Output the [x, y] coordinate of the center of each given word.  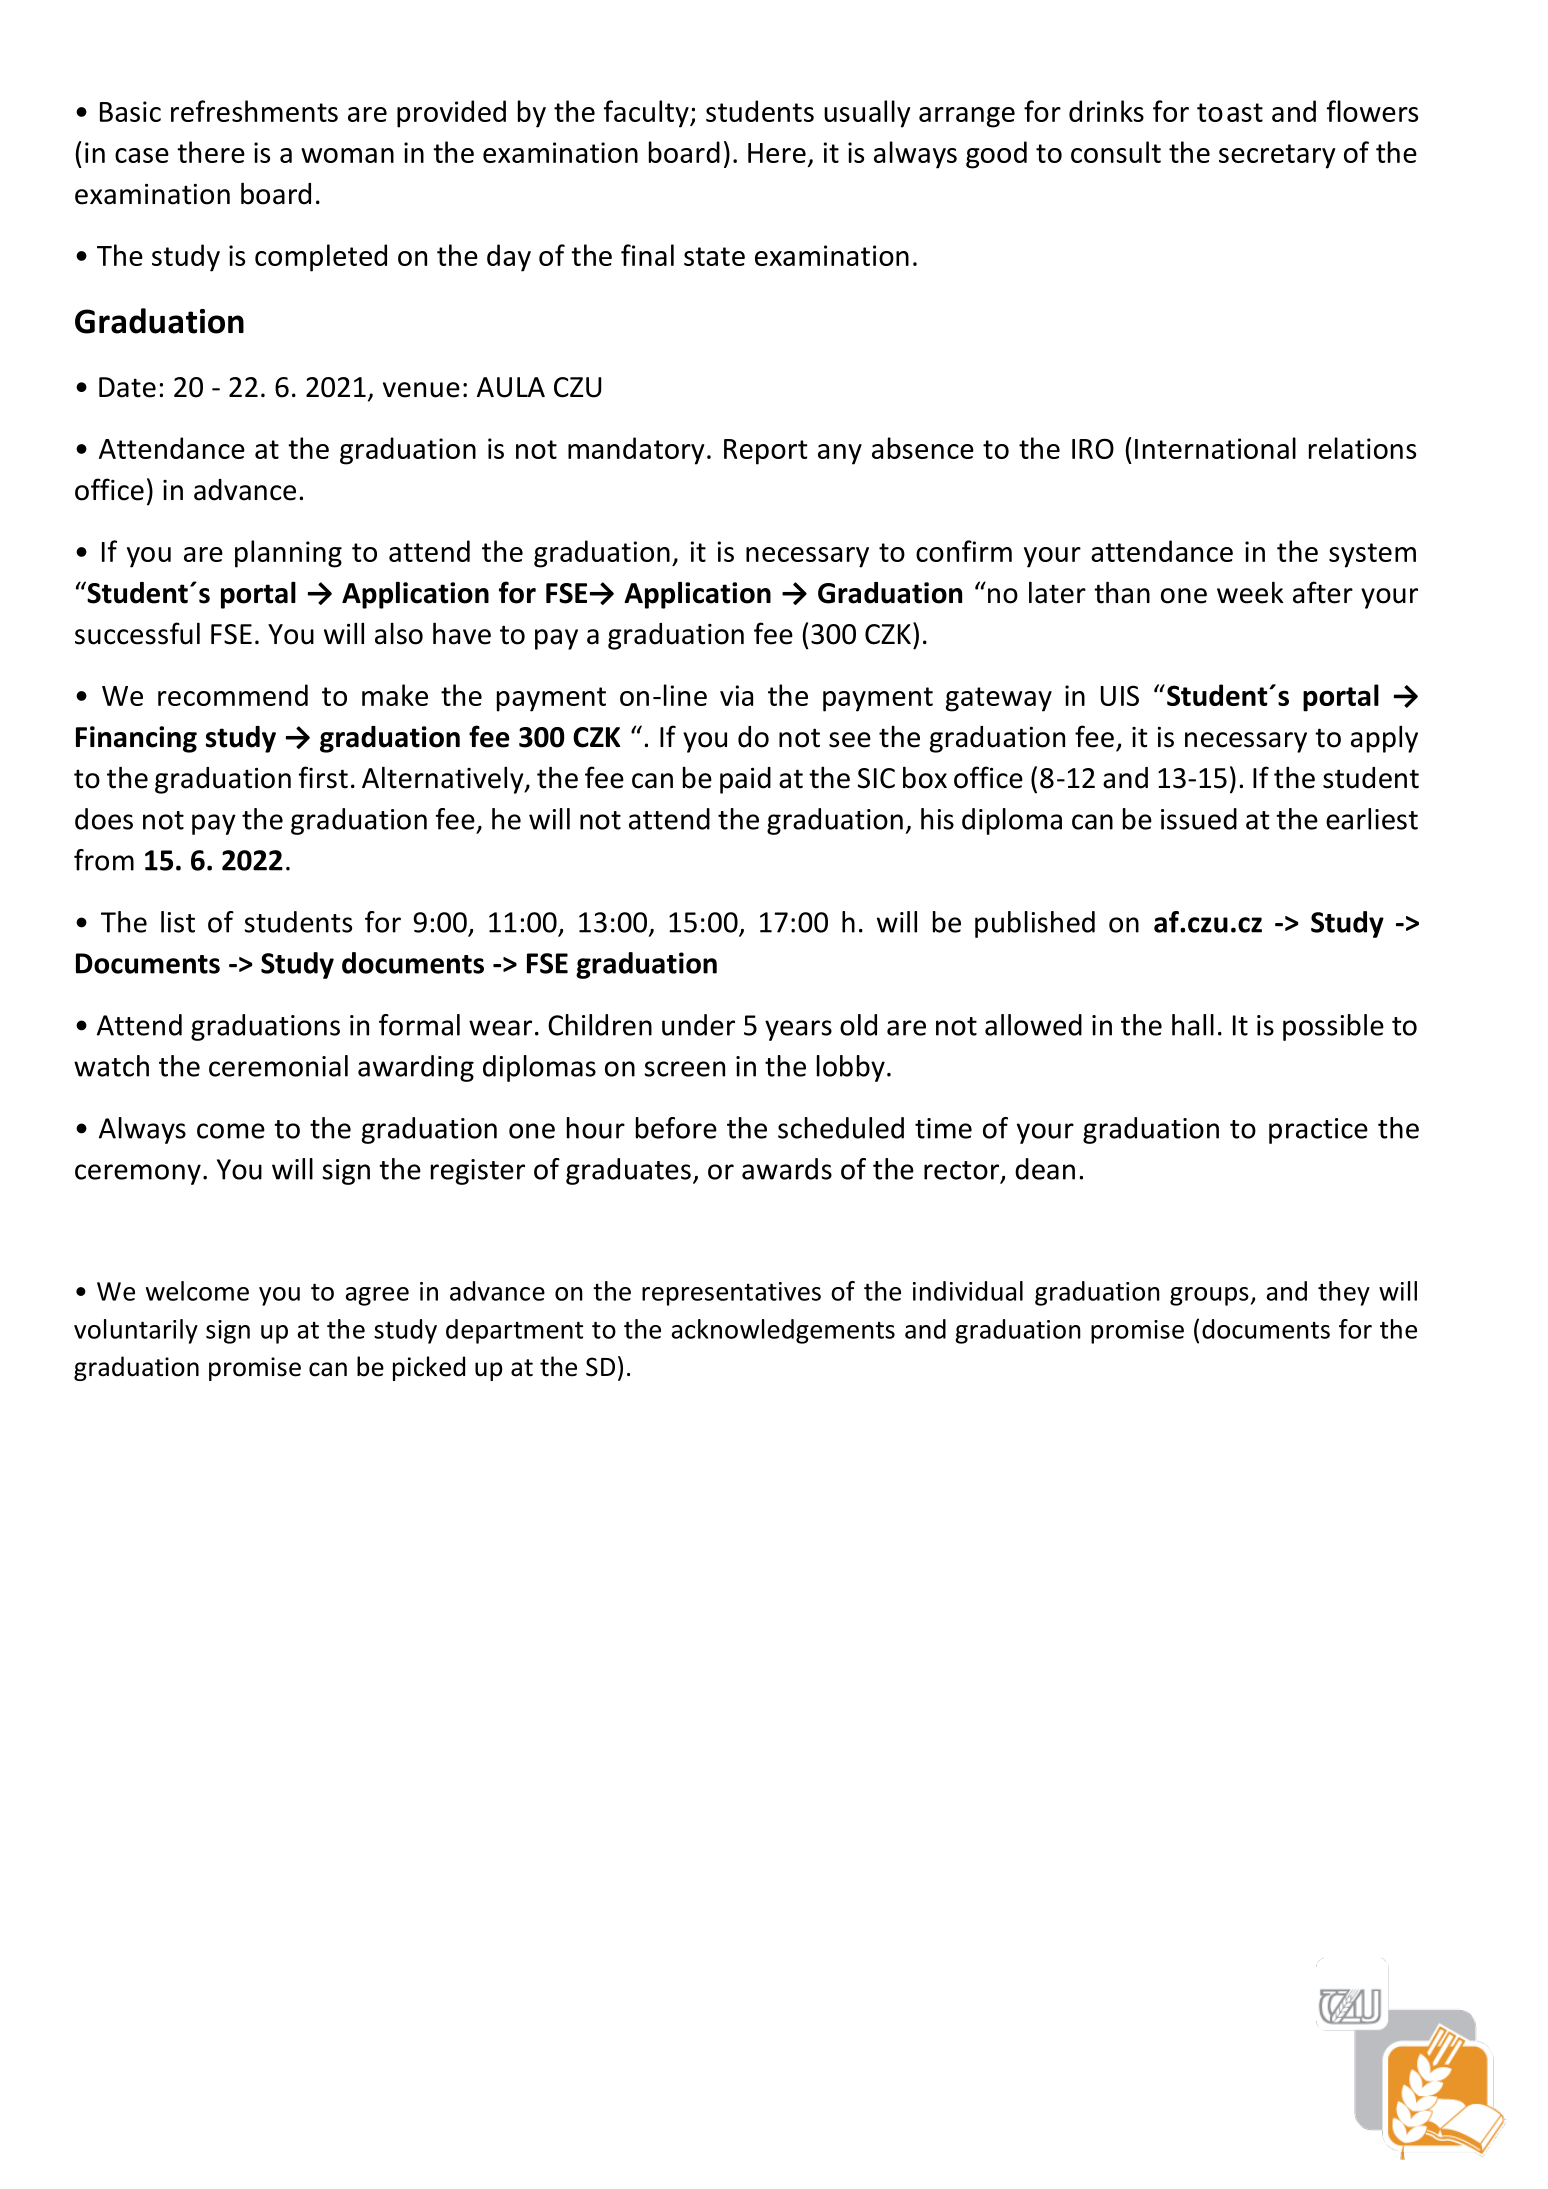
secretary [1277, 156]
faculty [647, 114]
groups [1209, 1296]
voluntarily [136, 1331]
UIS [1120, 695]
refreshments [254, 111]
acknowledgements [783, 1331]
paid [745, 780]
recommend [233, 695]
